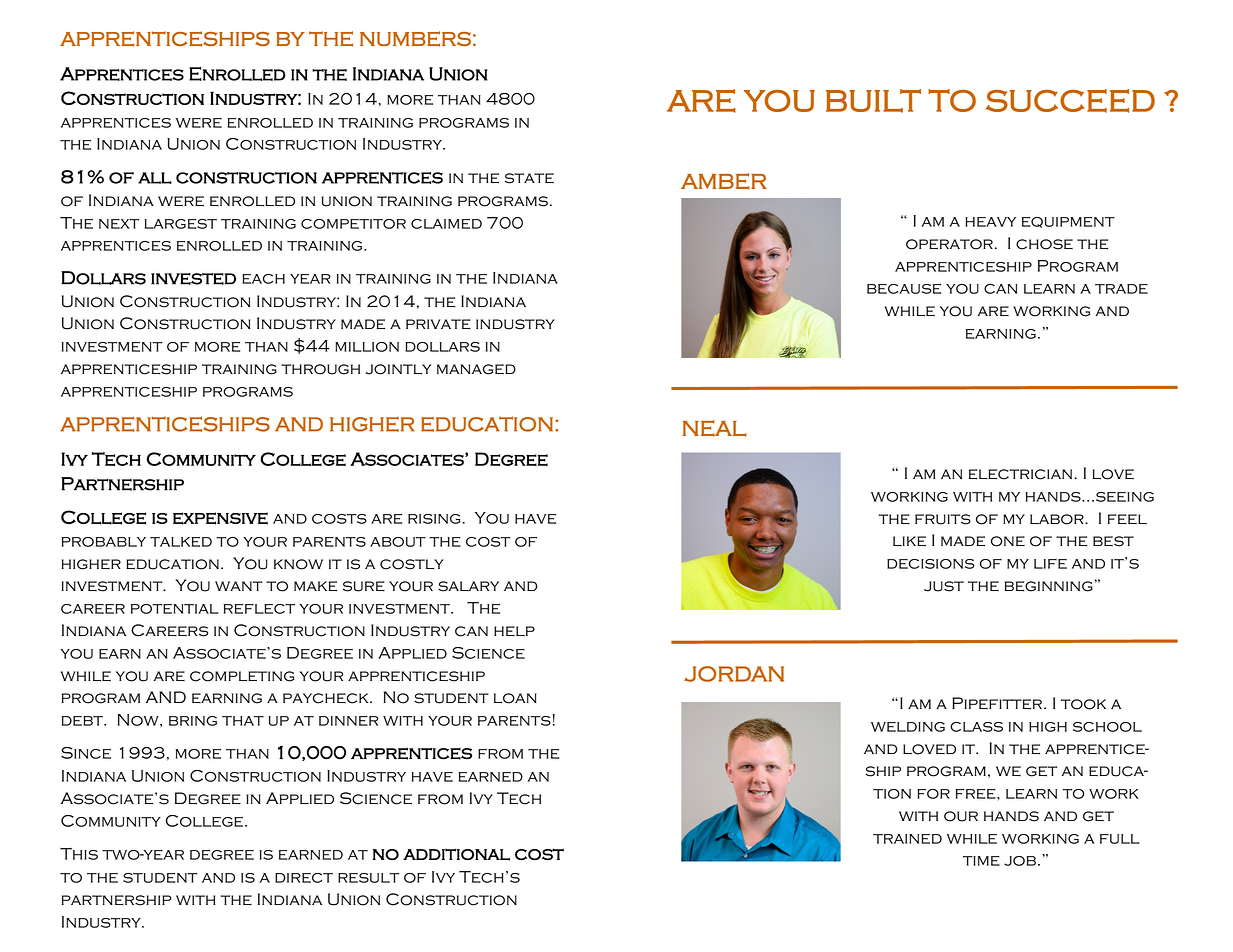 This page has height=952, width=1233. Describe the element at coordinates (1050, 586) in the page. I see `beginning` at that location.
